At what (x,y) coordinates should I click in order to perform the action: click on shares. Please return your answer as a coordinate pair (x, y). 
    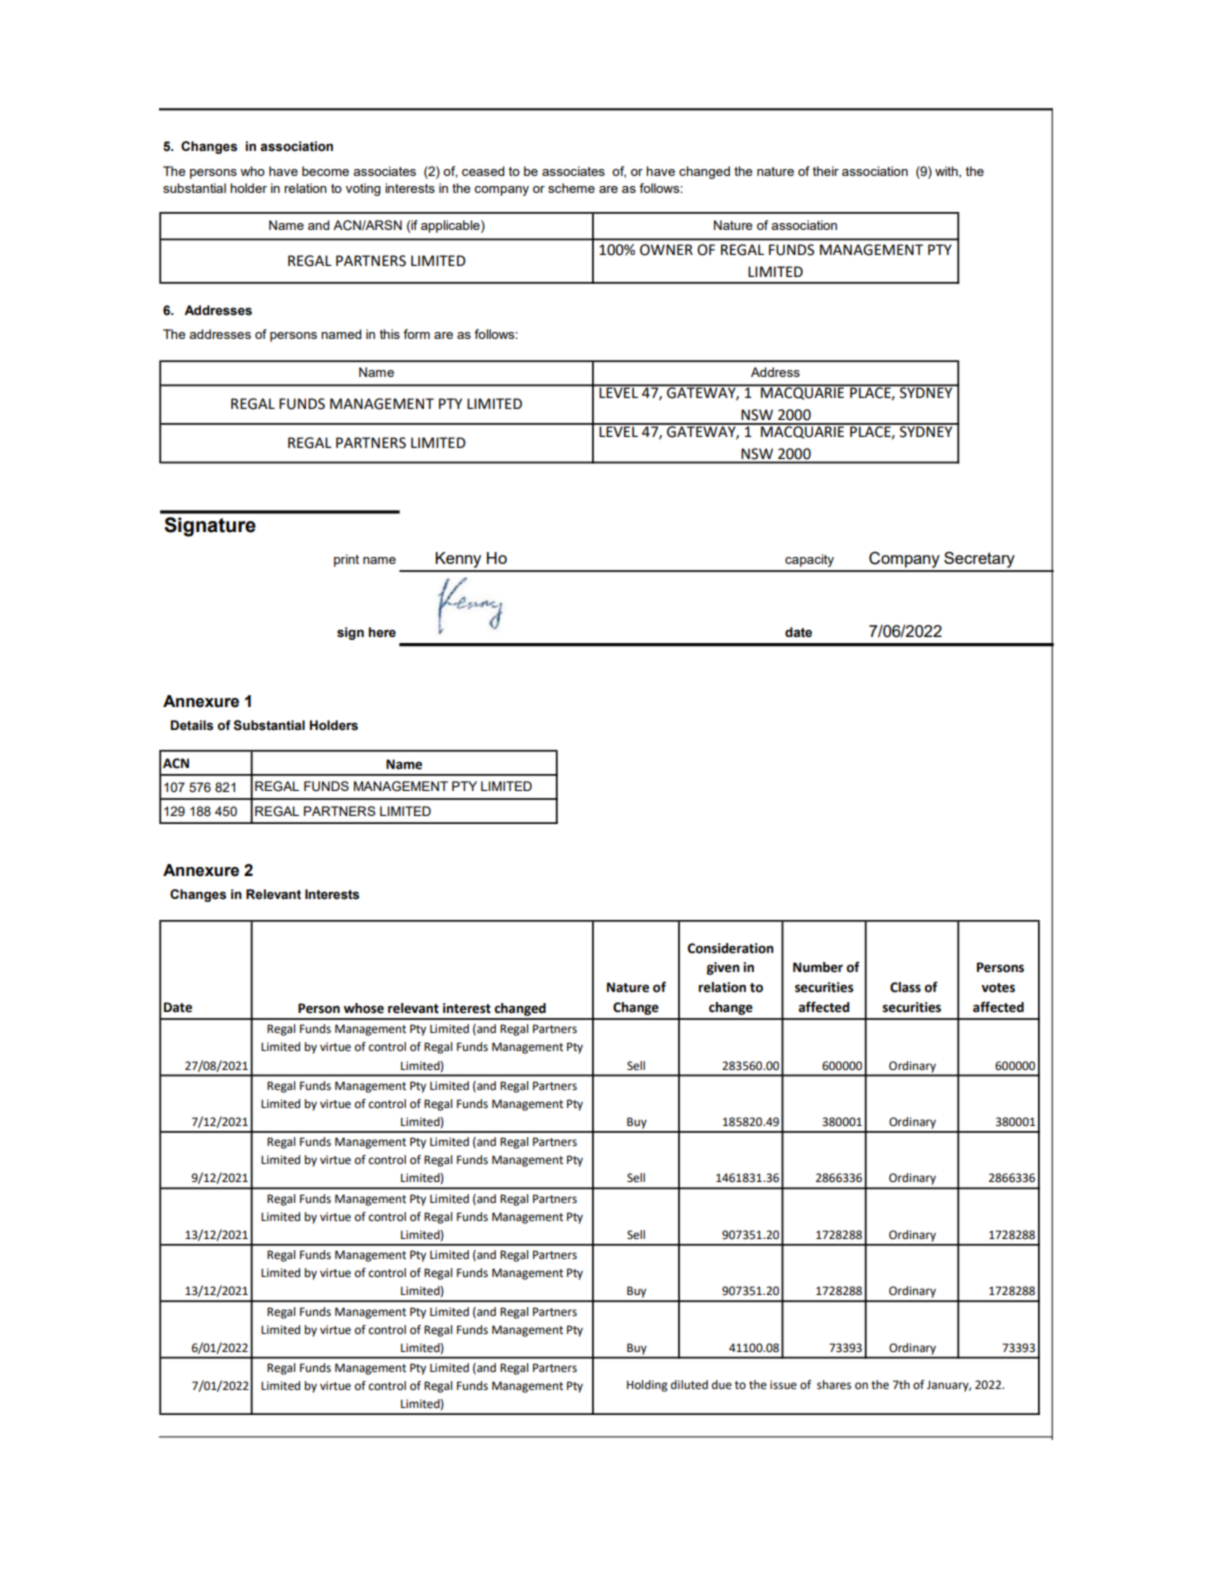
    Looking at the image, I should click on (834, 1385).
